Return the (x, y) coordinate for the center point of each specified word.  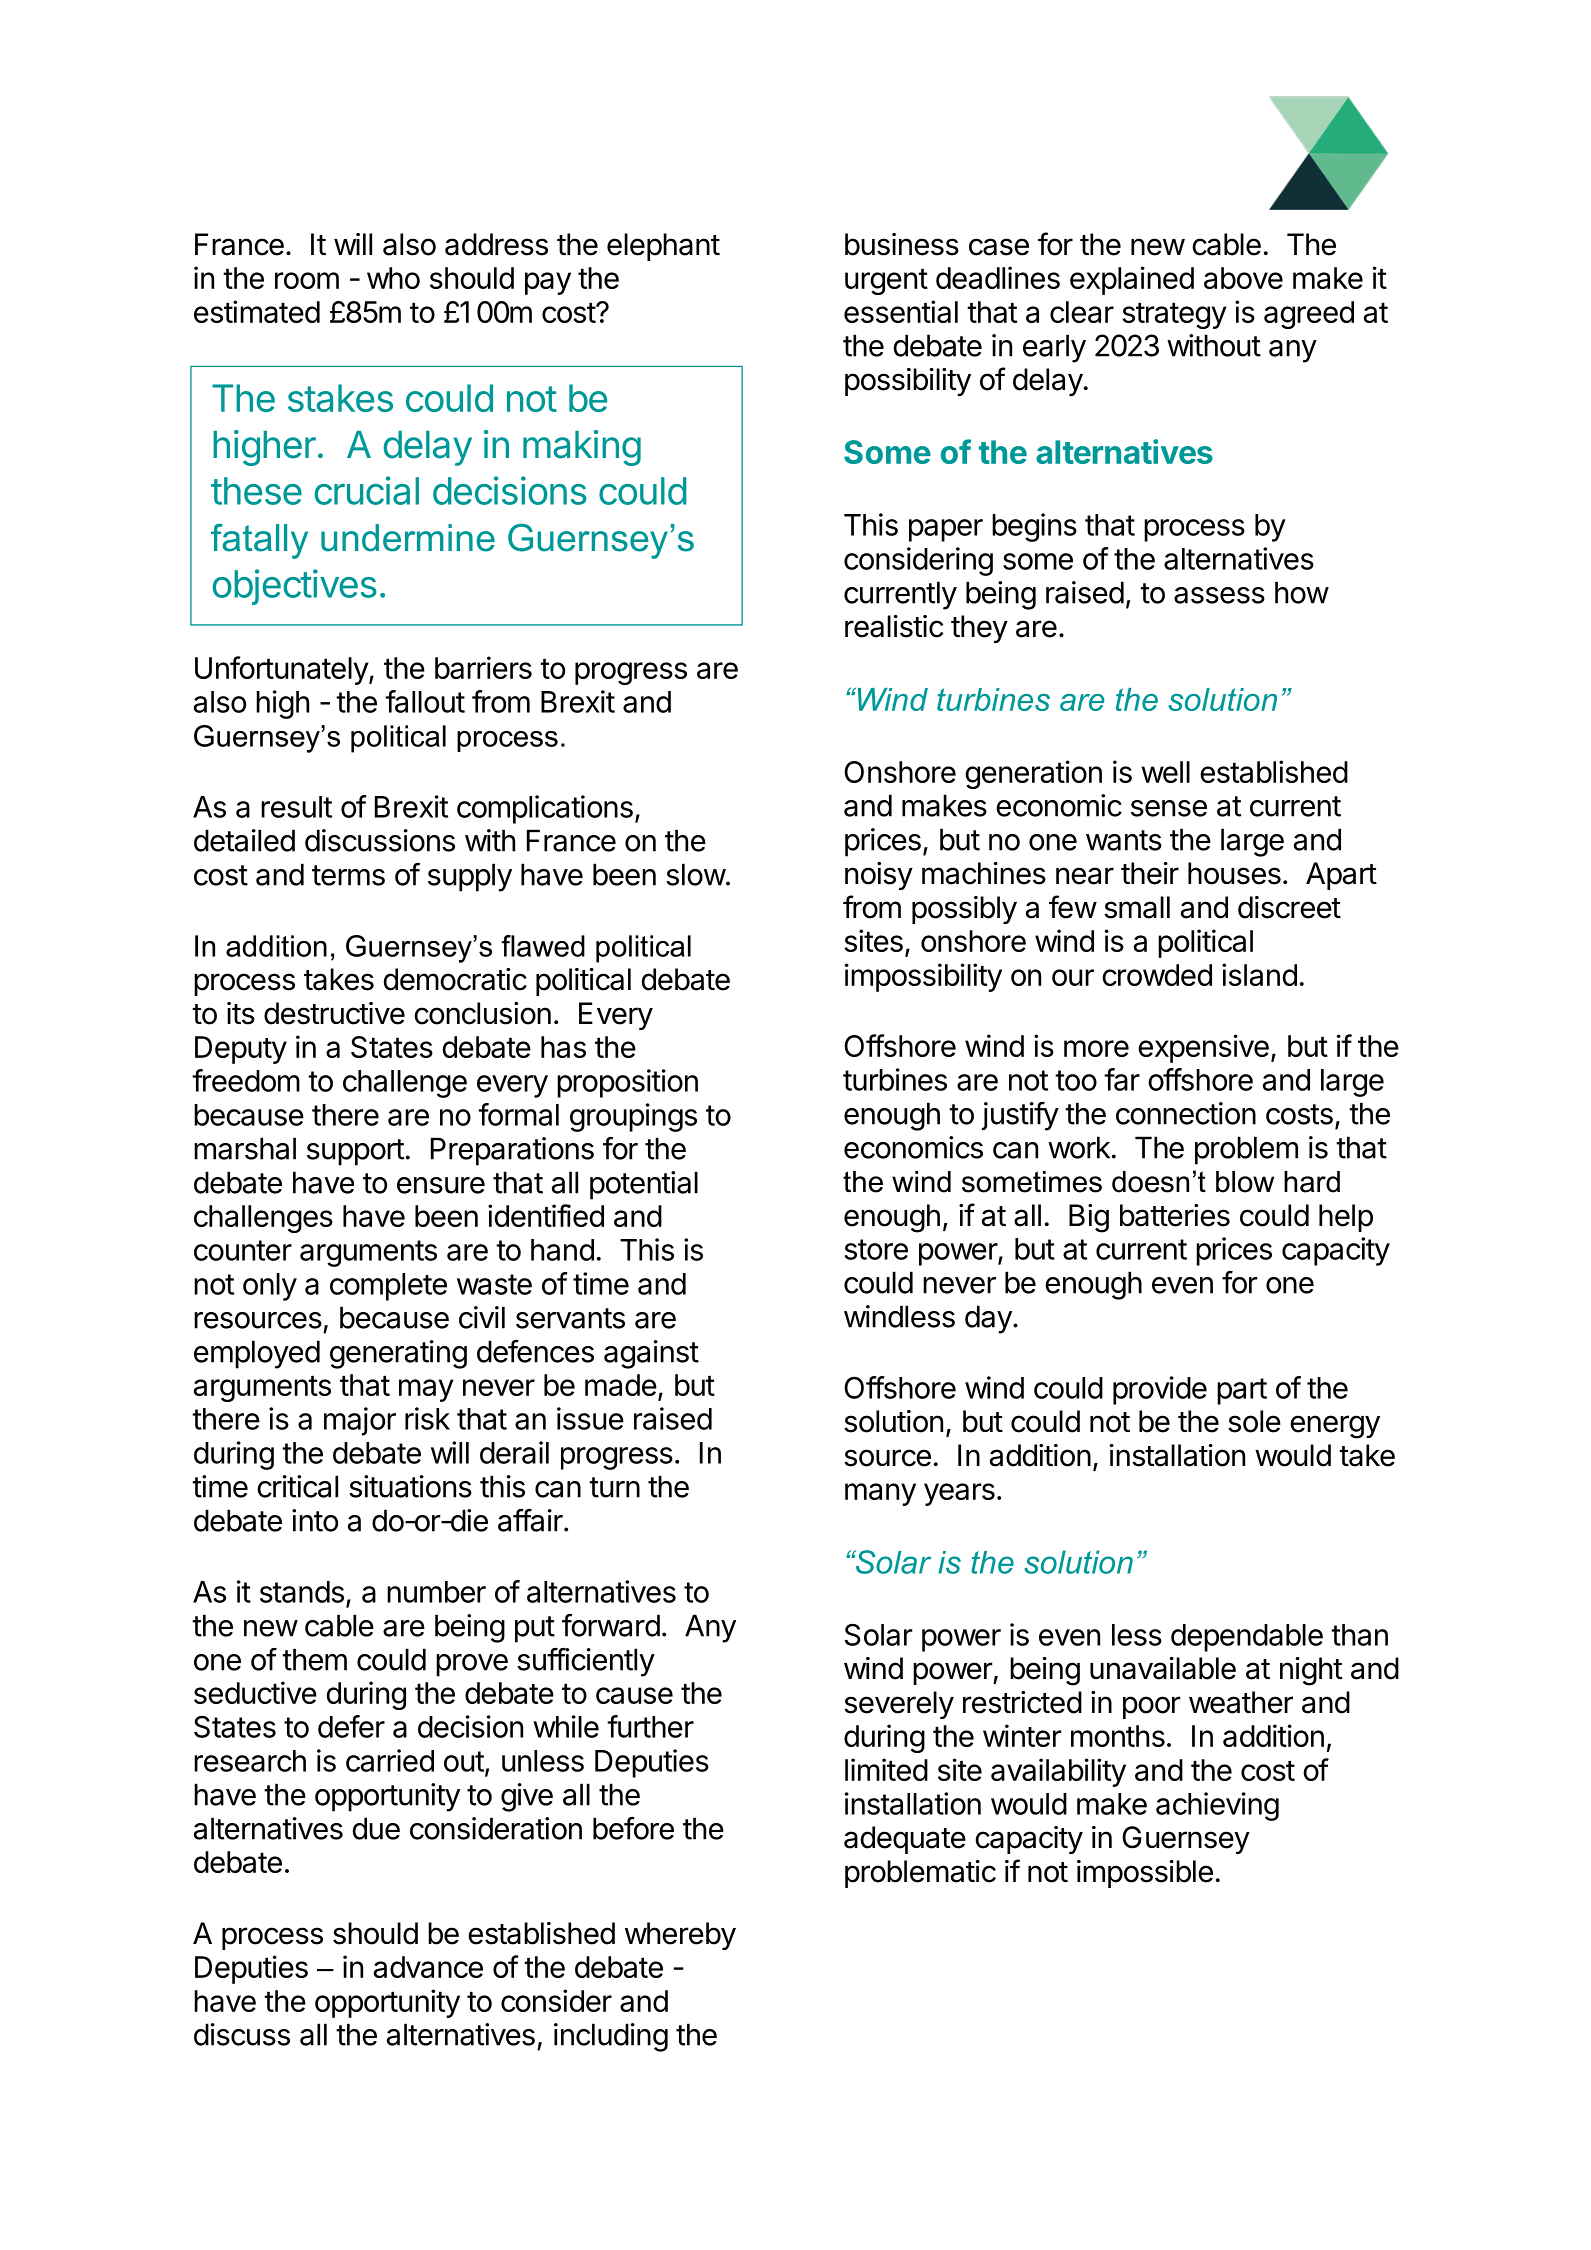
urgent (886, 282)
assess (1219, 595)
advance (428, 1967)
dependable (1247, 1638)
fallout (425, 701)
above (1243, 278)
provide (1160, 1390)
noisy (879, 876)
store (876, 1249)
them (314, 1659)
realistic (894, 626)
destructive (334, 1013)
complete (388, 1287)
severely (899, 1705)
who (393, 278)
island (1259, 974)
